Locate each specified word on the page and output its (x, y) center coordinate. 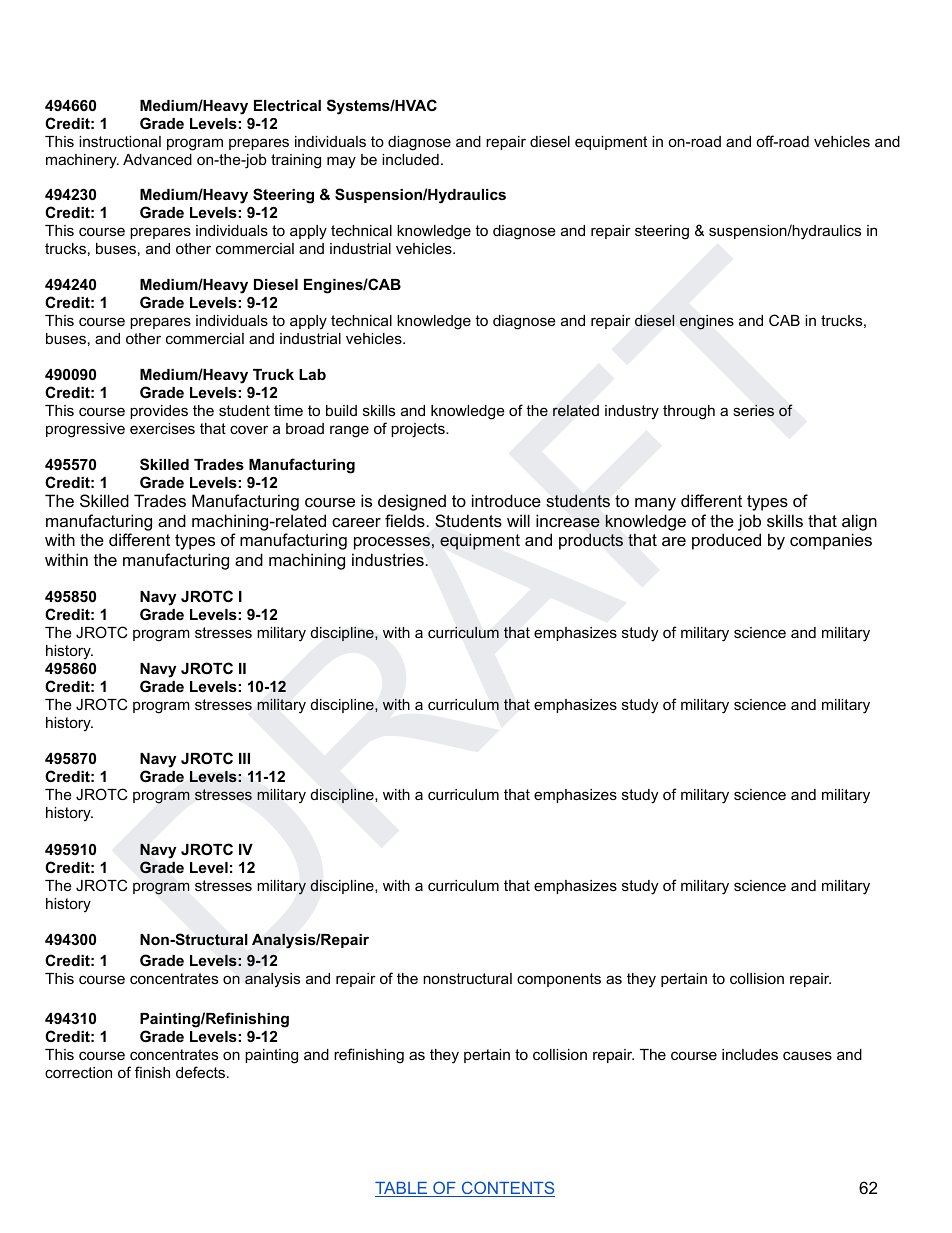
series (753, 410)
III (244, 758)
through (689, 412)
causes (807, 1055)
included (410, 159)
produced (726, 541)
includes (750, 1054)
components (559, 980)
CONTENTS (507, 1189)
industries (388, 559)
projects (419, 430)
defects (202, 1072)
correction (78, 1072)
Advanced (157, 159)
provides (159, 412)
